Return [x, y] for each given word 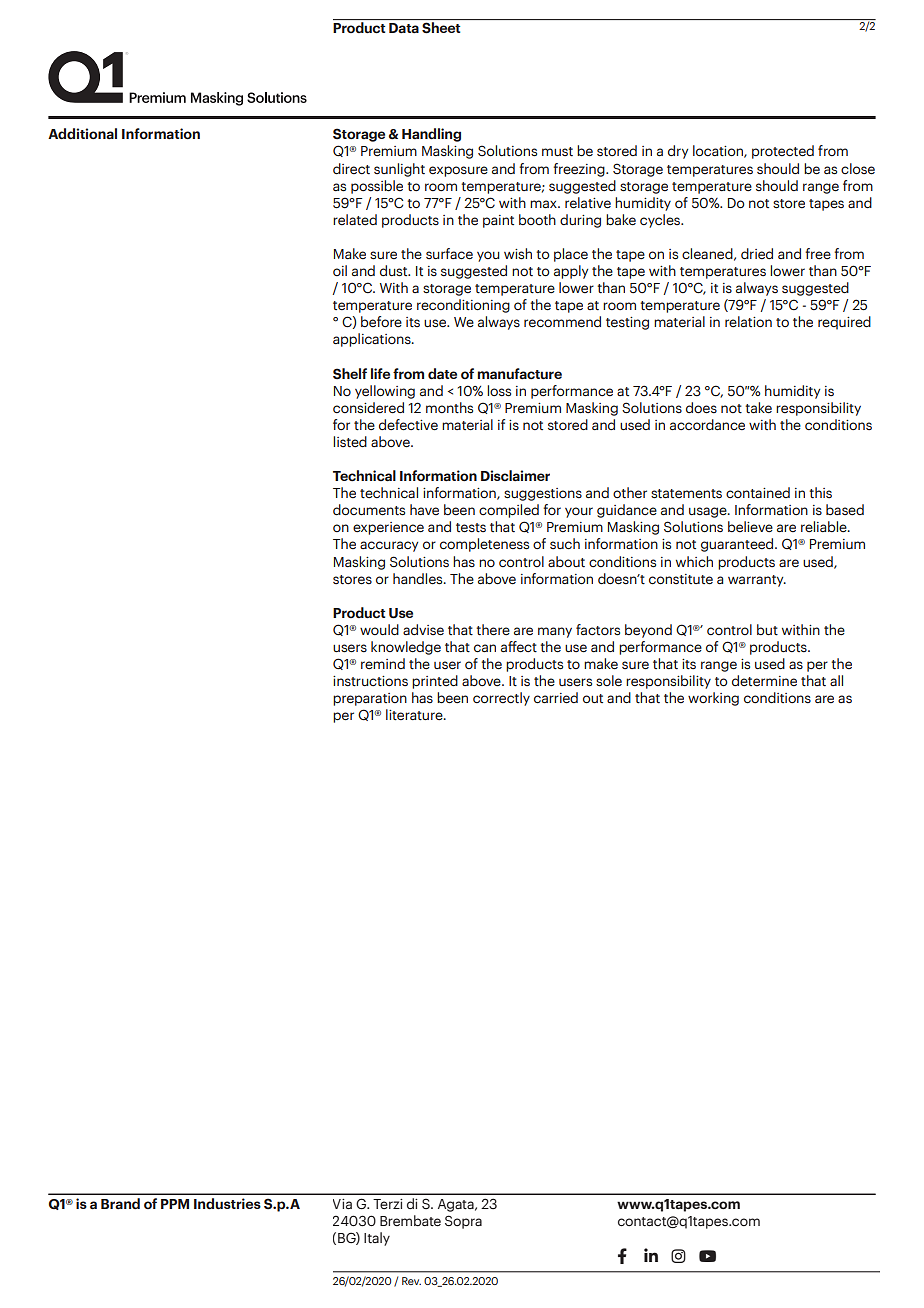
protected [783, 152]
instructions [370, 681]
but [767, 630]
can [485, 648]
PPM [175, 1204]
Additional [82, 133]
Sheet [441, 28]
